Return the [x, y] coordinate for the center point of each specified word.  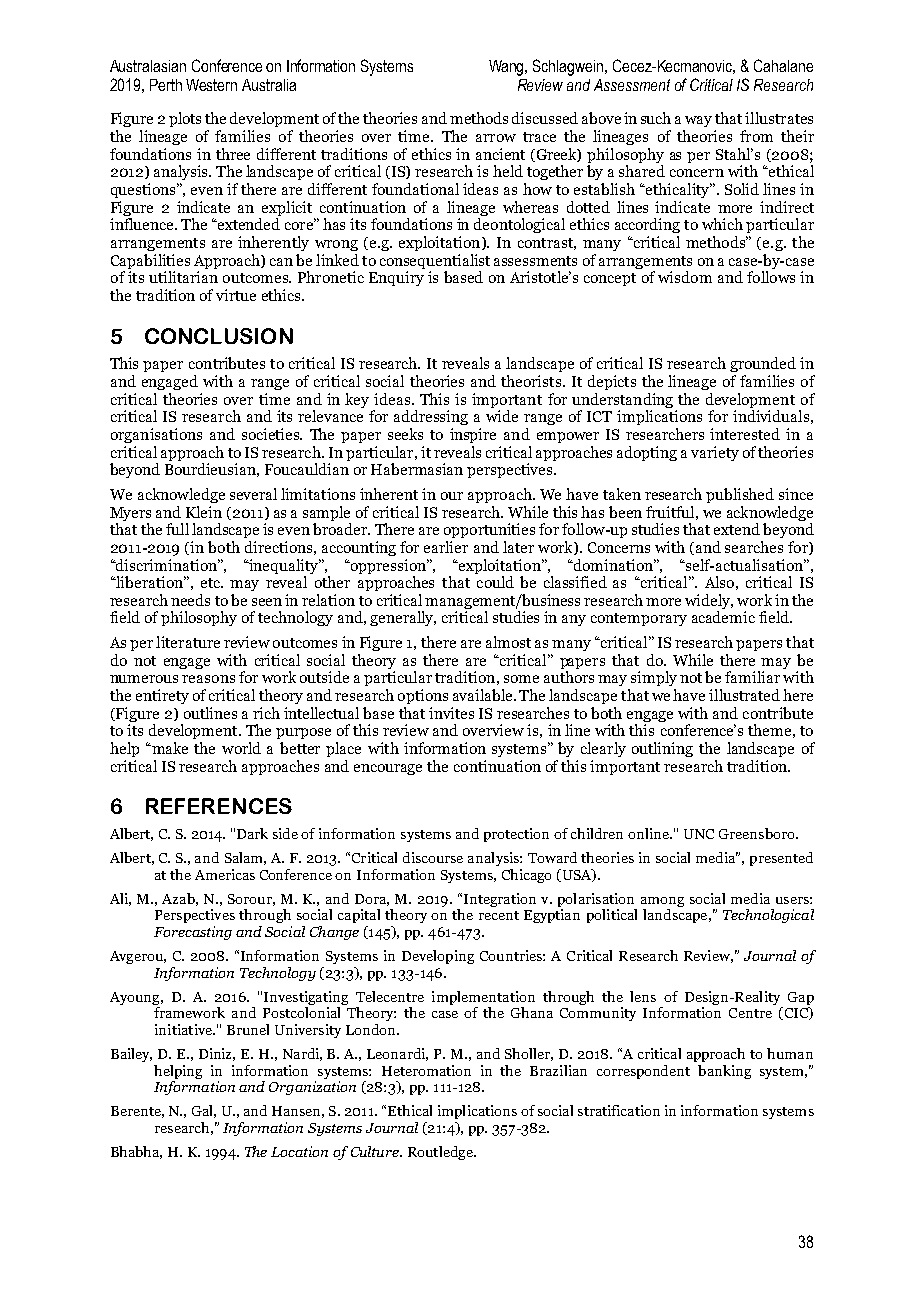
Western [211, 85]
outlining [662, 749]
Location [299, 1151]
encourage [388, 769]
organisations [156, 435]
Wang [508, 68]
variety [715, 453]
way [698, 121]
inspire [473, 435]
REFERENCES [219, 806]
